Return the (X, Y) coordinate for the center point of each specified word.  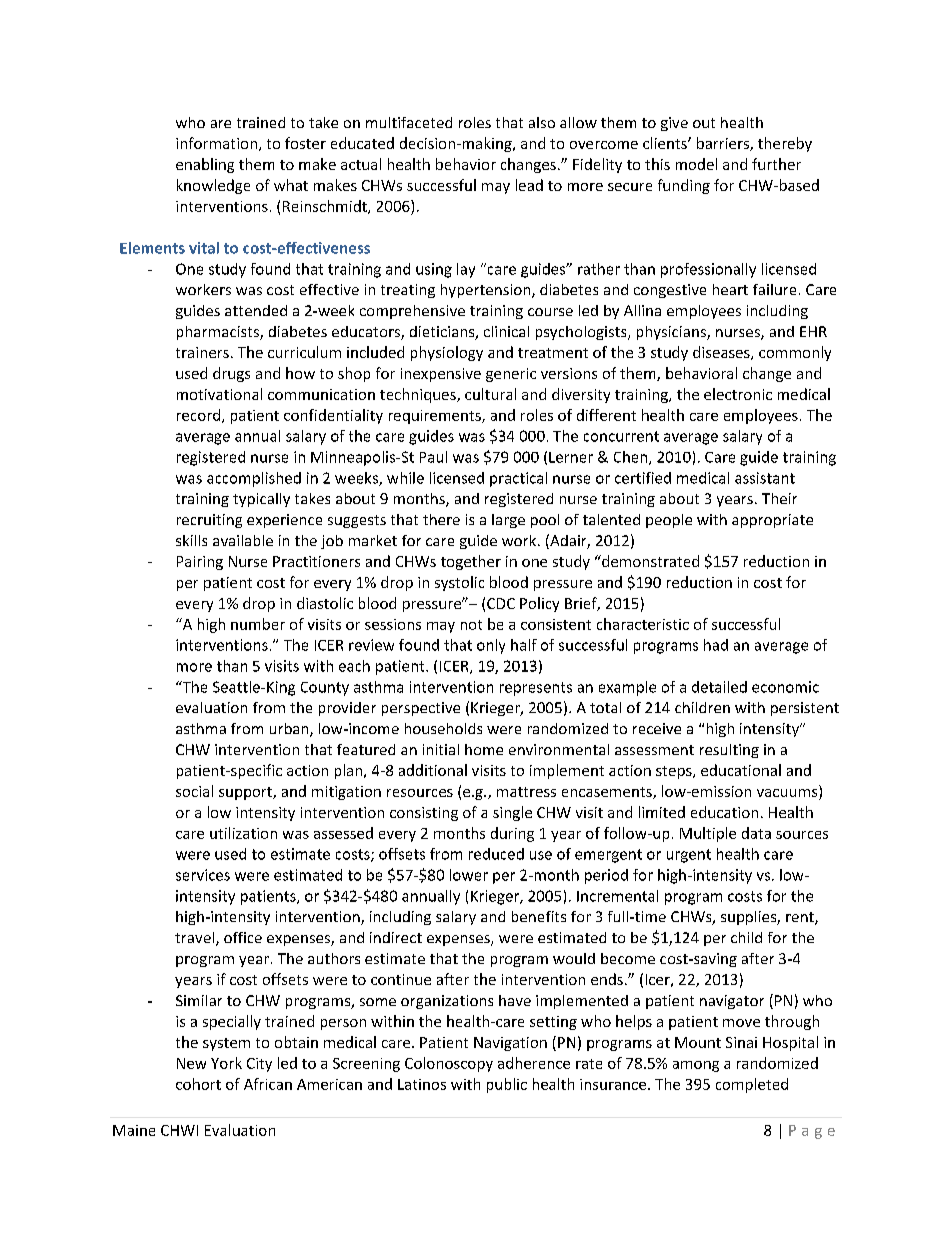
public (507, 1085)
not (471, 625)
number (258, 624)
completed (752, 1085)
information (216, 143)
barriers (724, 144)
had (716, 645)
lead (529, 185)
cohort (198, 1084)
